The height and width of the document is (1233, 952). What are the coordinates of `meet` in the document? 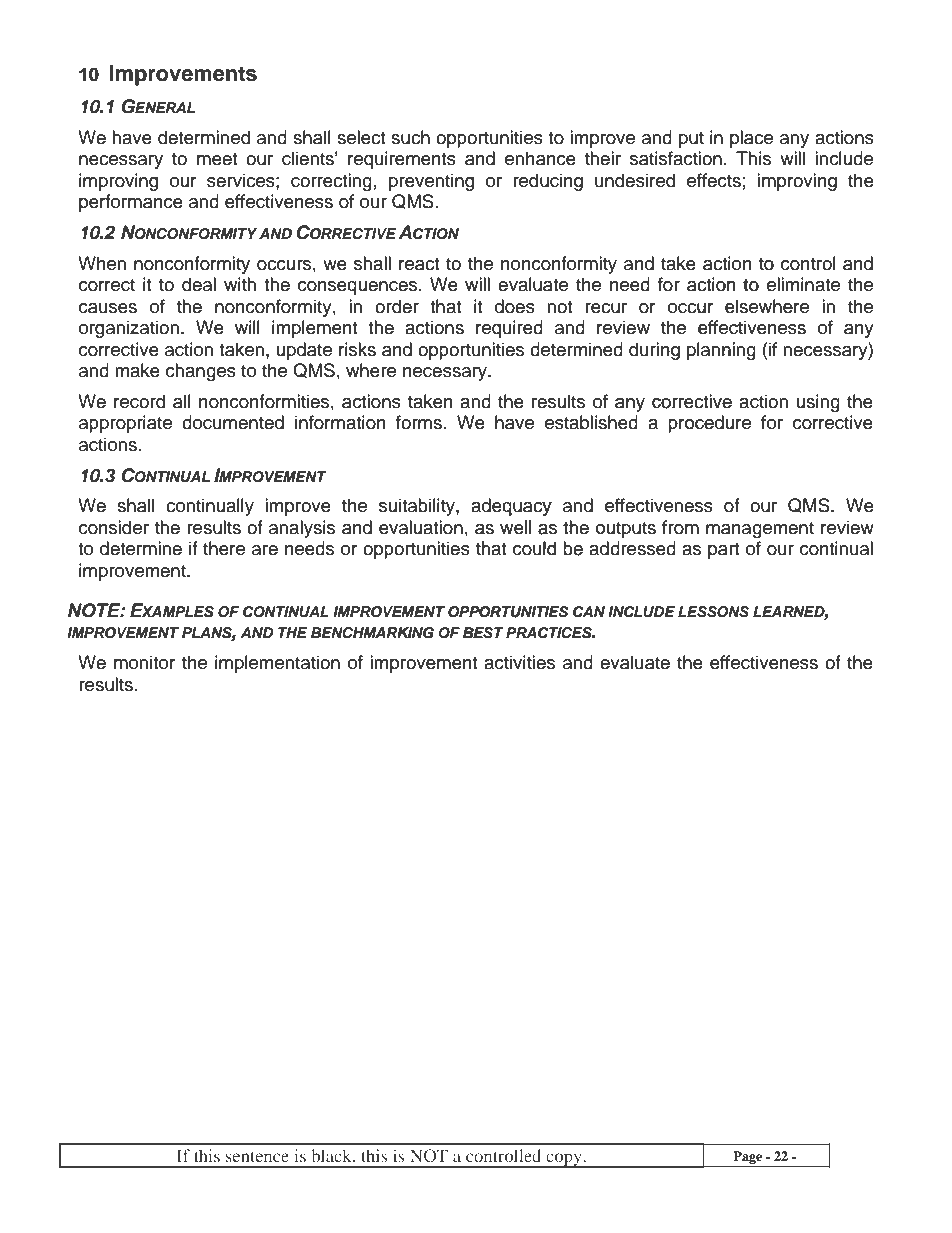 It's located at (217, 159).
